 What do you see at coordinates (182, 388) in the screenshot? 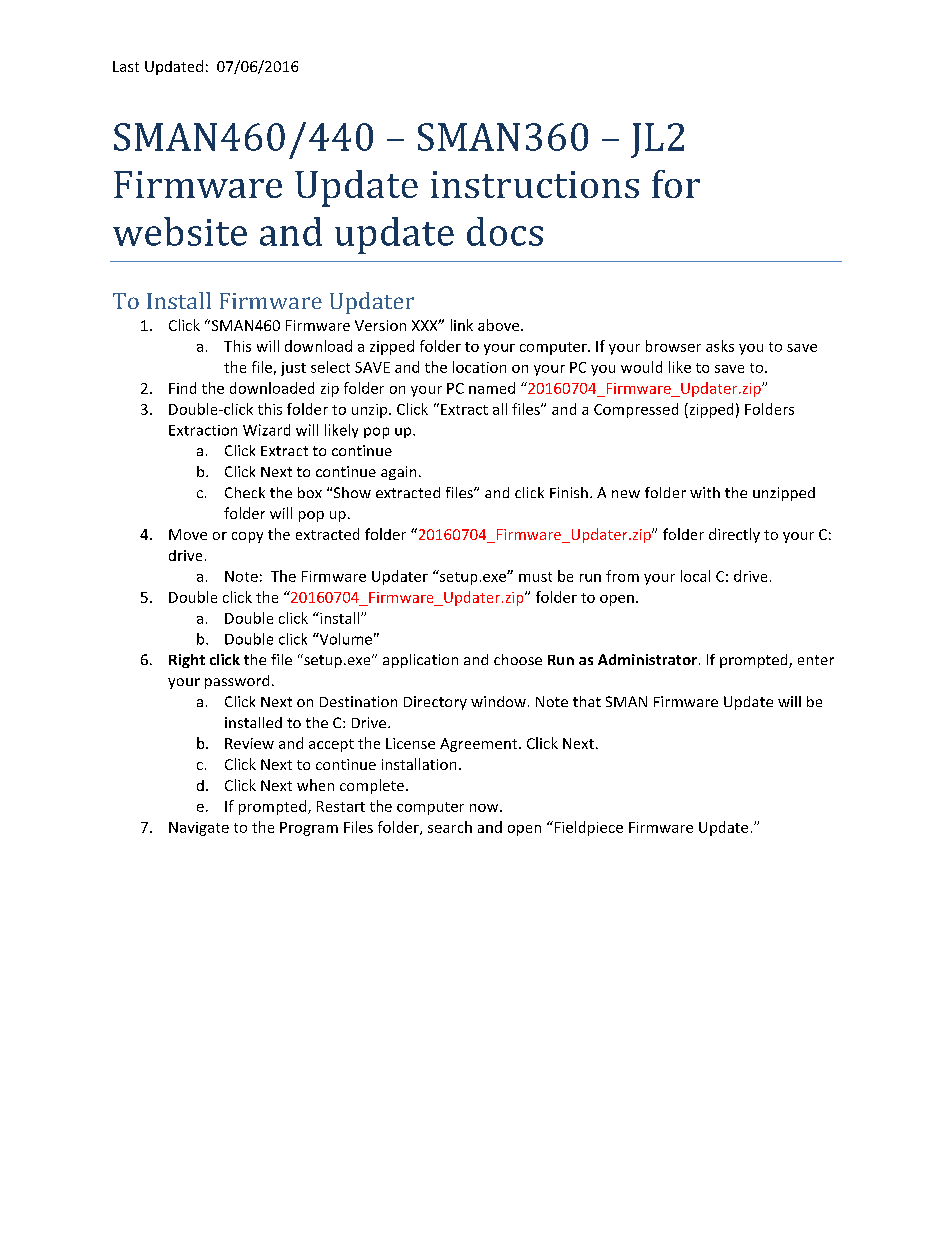
I see `Find` at bounding box center [182, 388].
